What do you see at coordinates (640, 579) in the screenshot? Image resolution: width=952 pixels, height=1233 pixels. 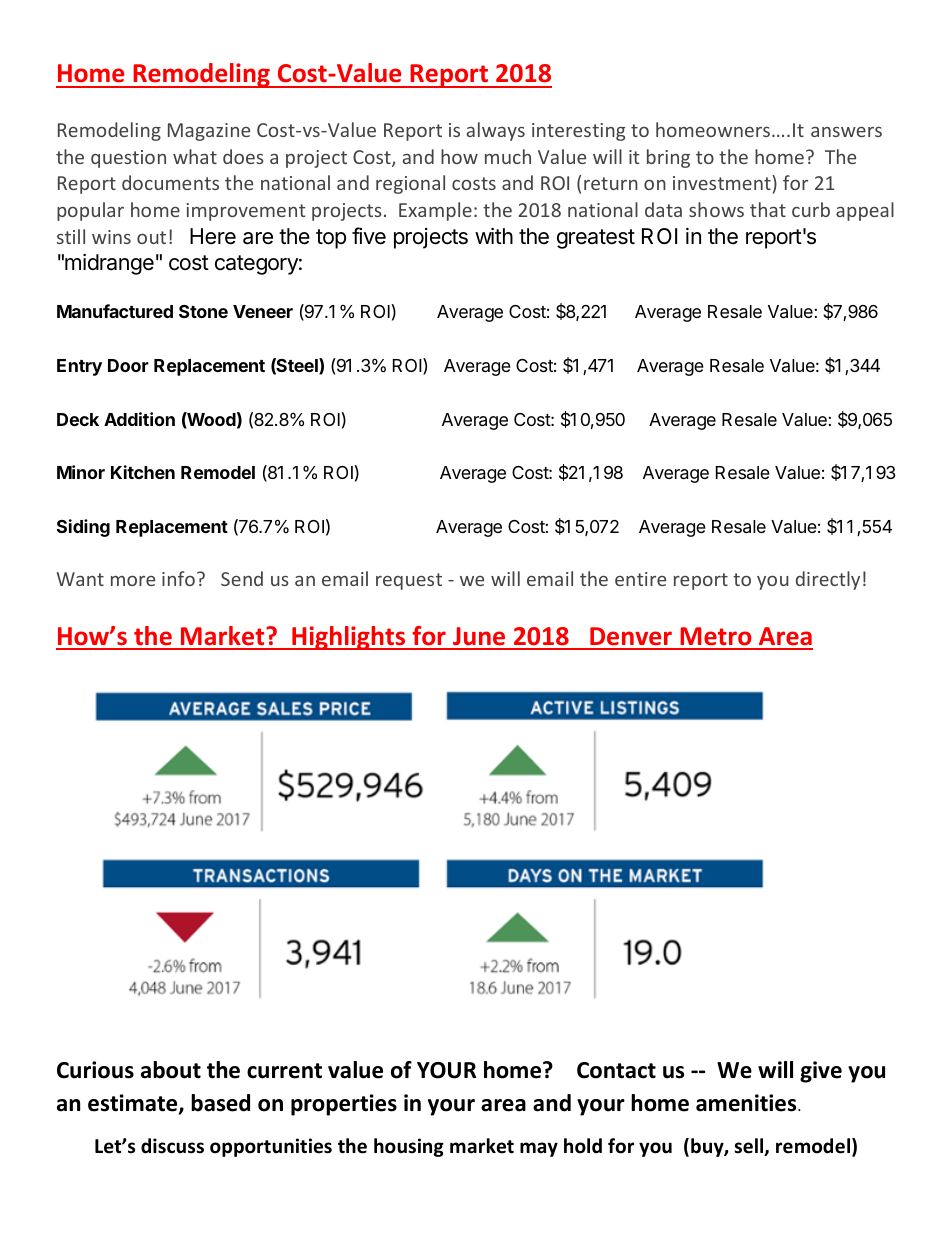 I see `entire` at bounding box center [640, 579].
